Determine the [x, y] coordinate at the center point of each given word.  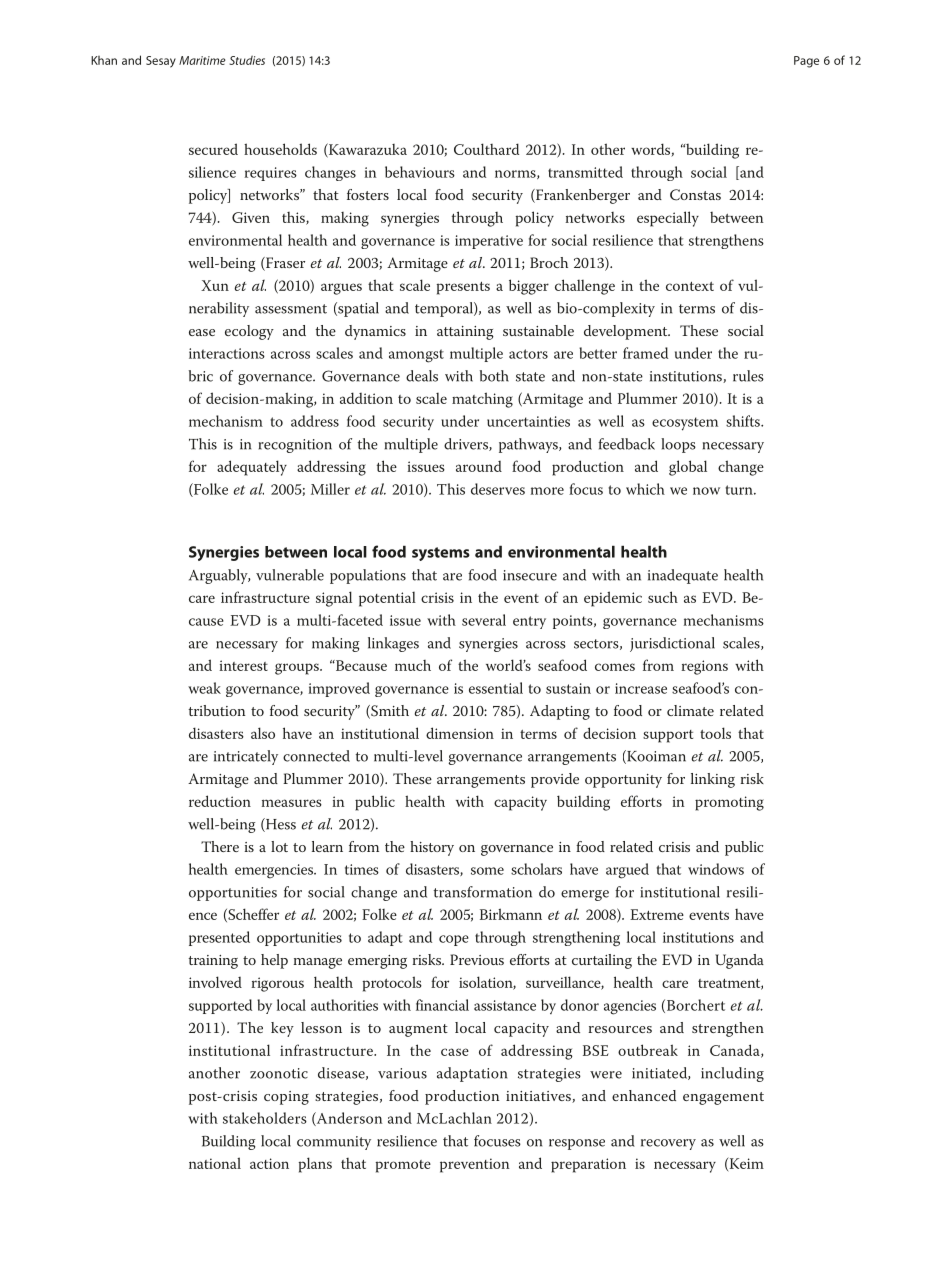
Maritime [202, 60]
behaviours [420, 172]
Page [806, 62]
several [484, 620]
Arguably [219, 576]
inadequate [683, 576]
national [215, 1163]
